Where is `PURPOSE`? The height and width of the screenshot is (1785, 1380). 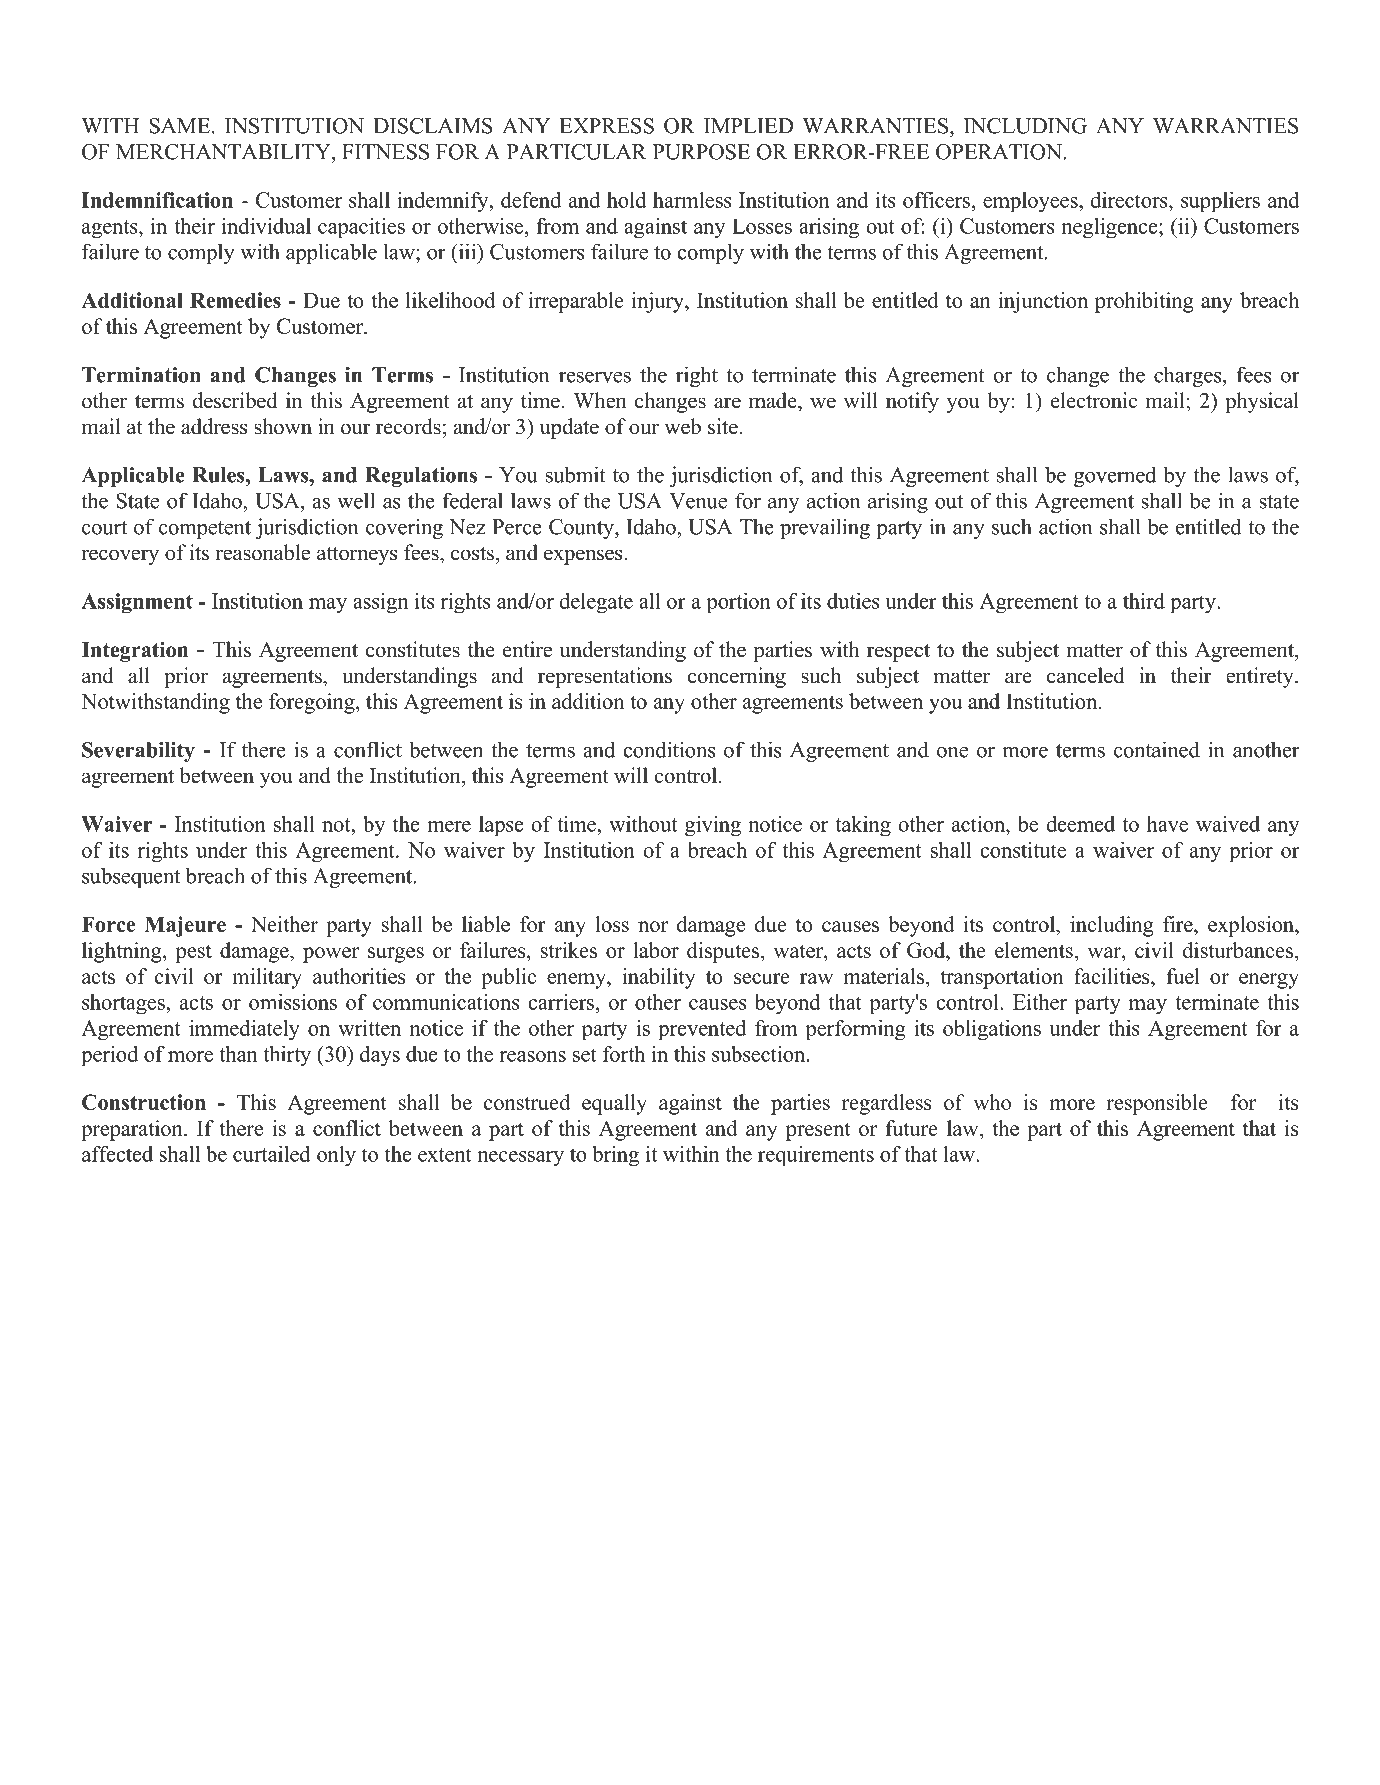
PURPOSE is located at coordinates (701, 152).
